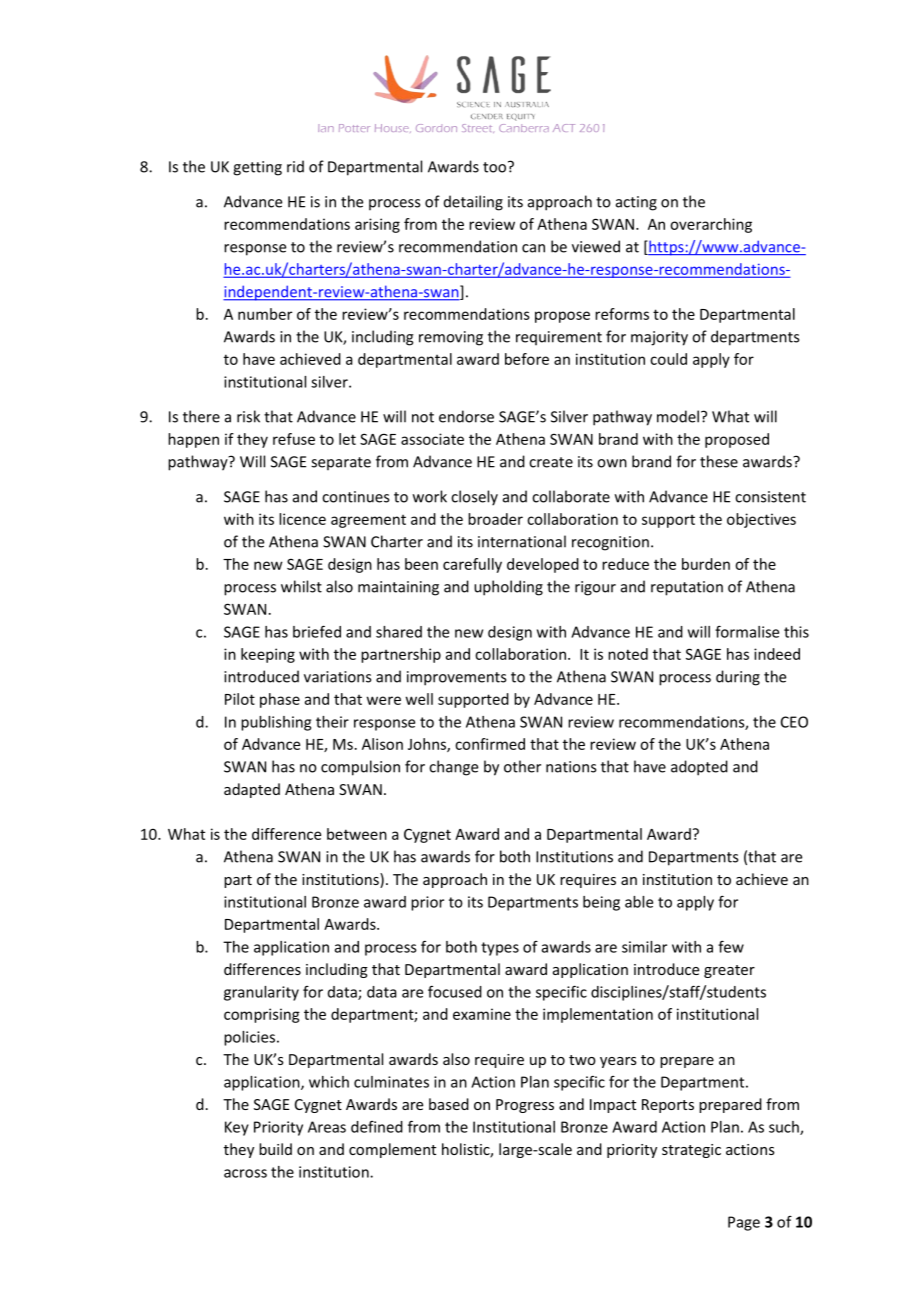  Describe the element at coordinates (711, 225) in the screenshot. I see `overarching` at that location.
